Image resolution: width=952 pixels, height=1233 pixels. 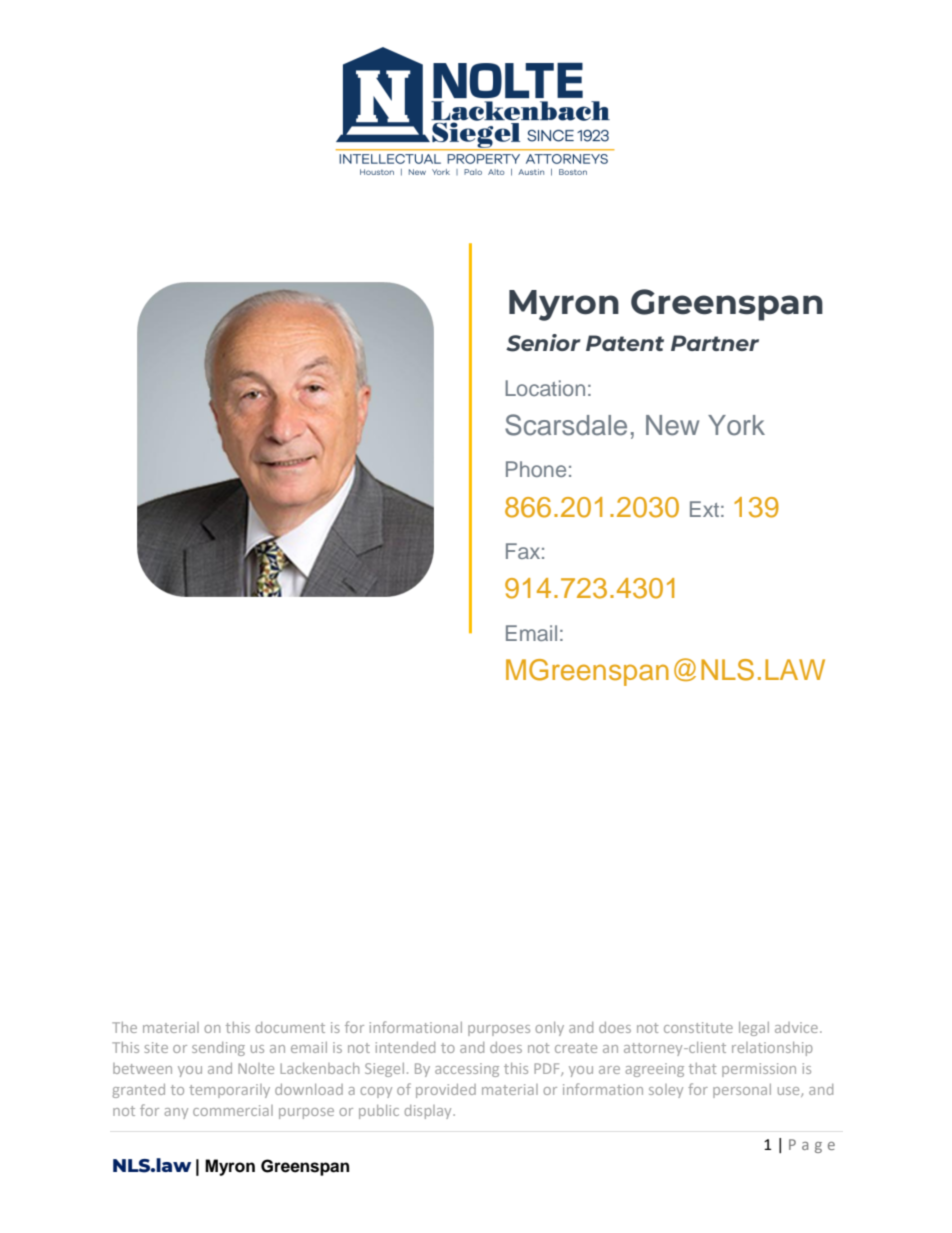 I want to click on Partner, so click(x=715, y=343).
